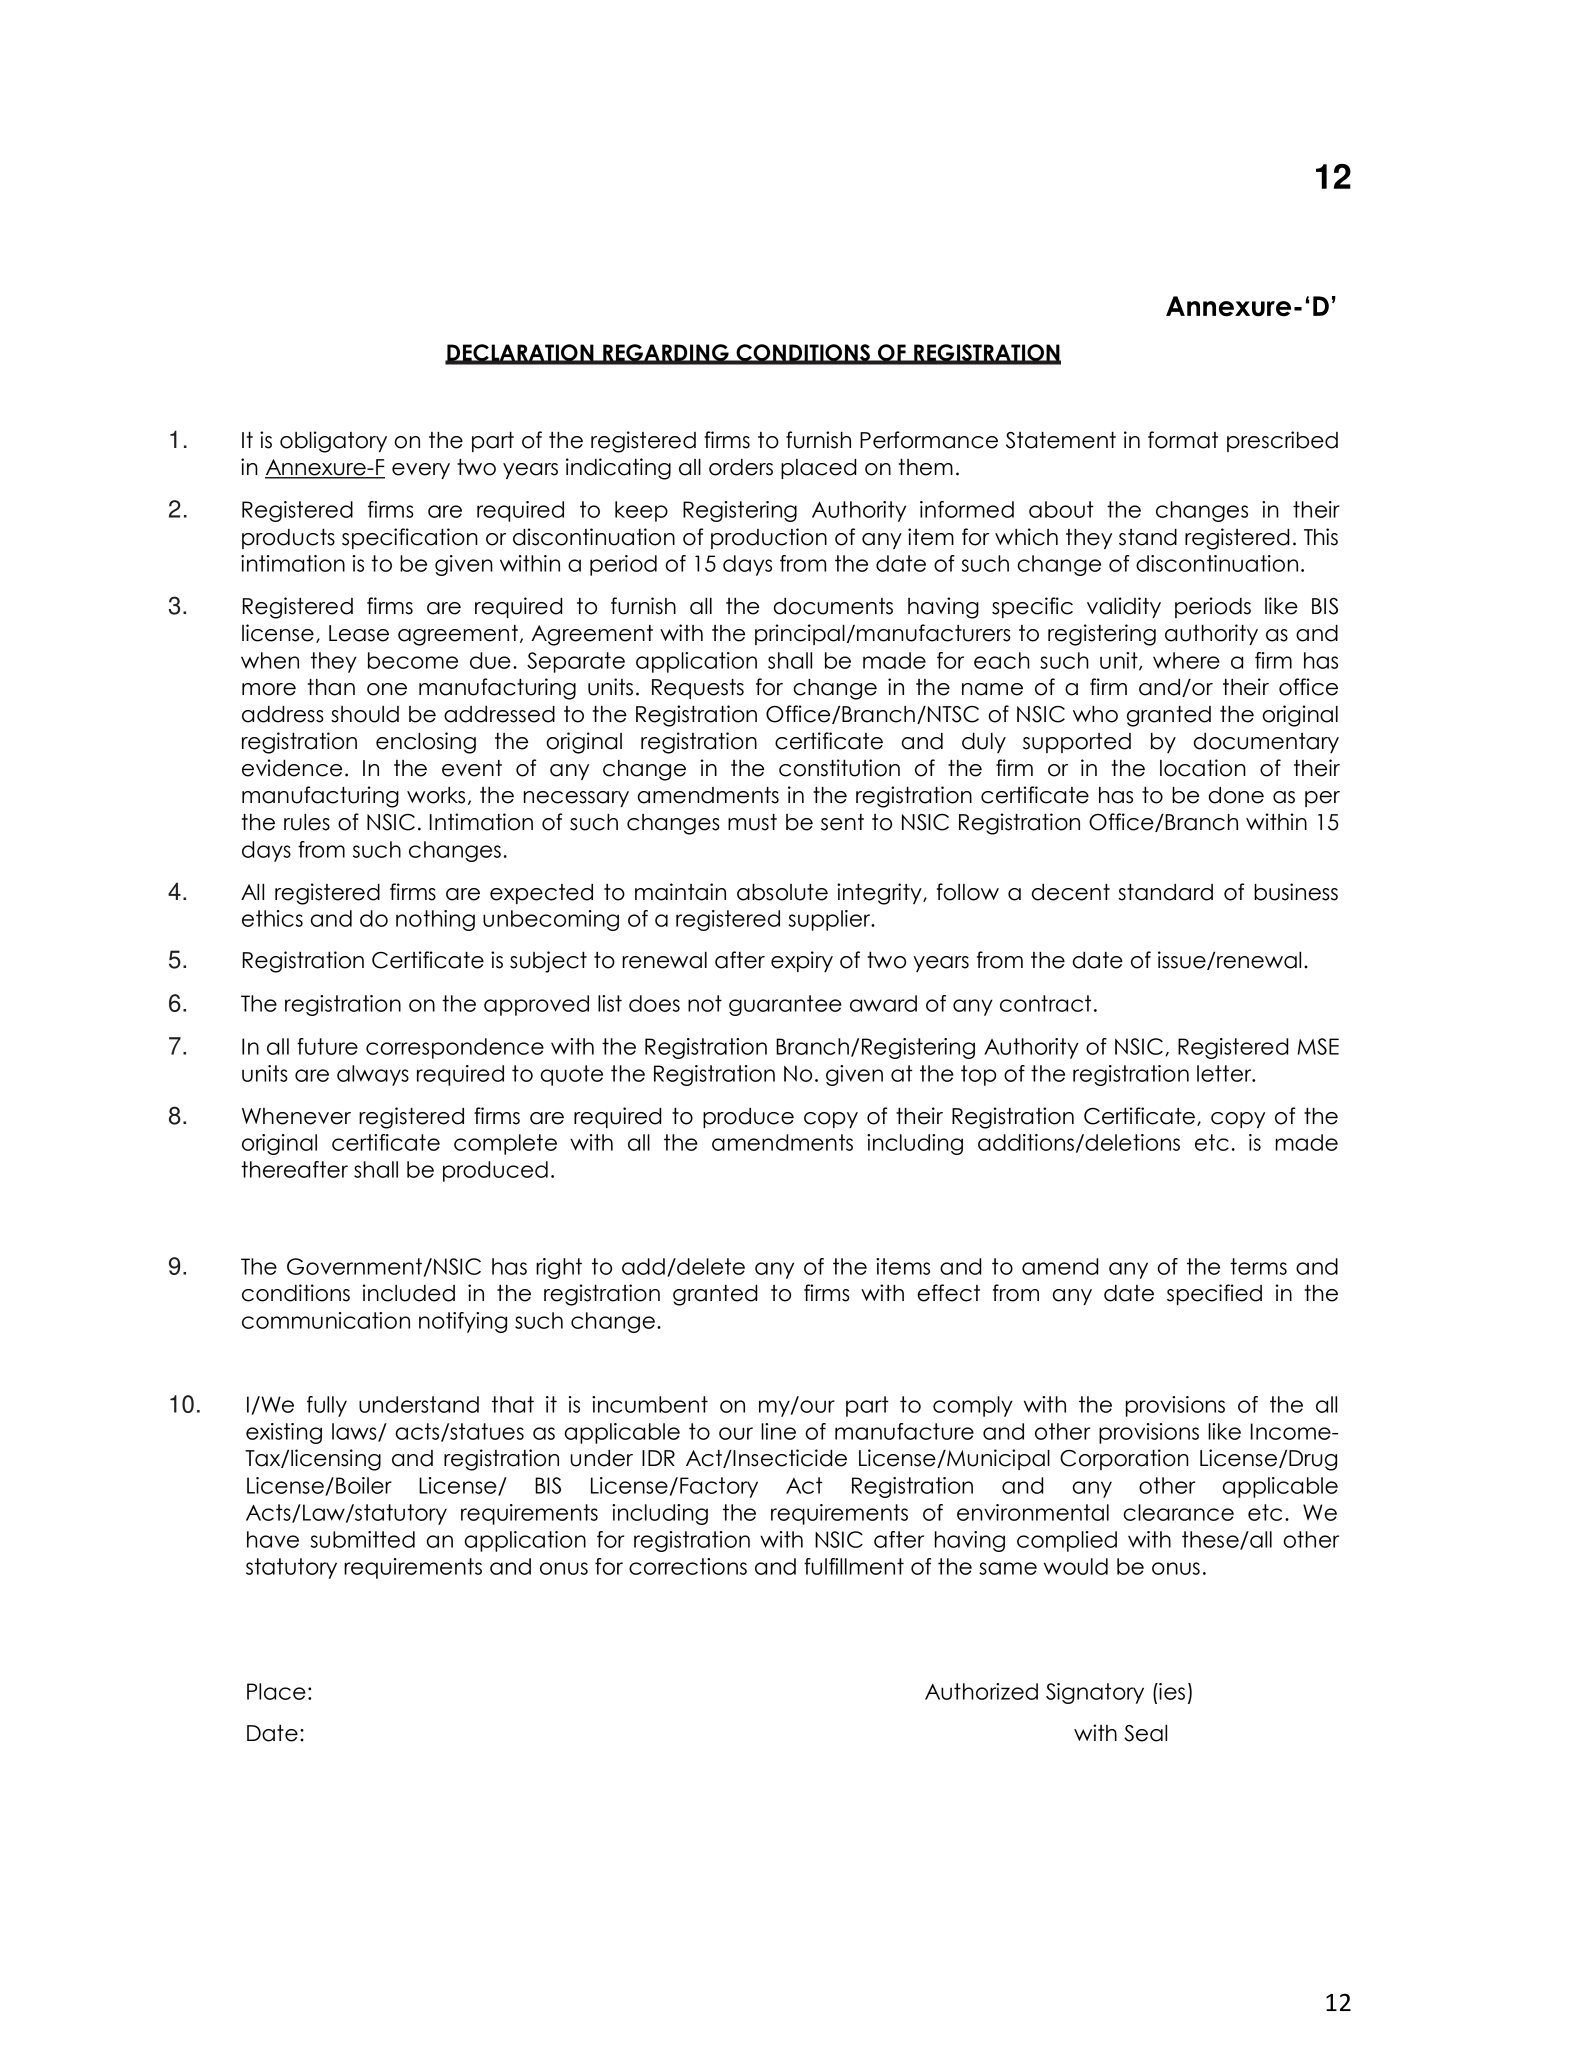 This screenshot has width=1594, height=2062. I want to click on line, so click(778, 1431).
